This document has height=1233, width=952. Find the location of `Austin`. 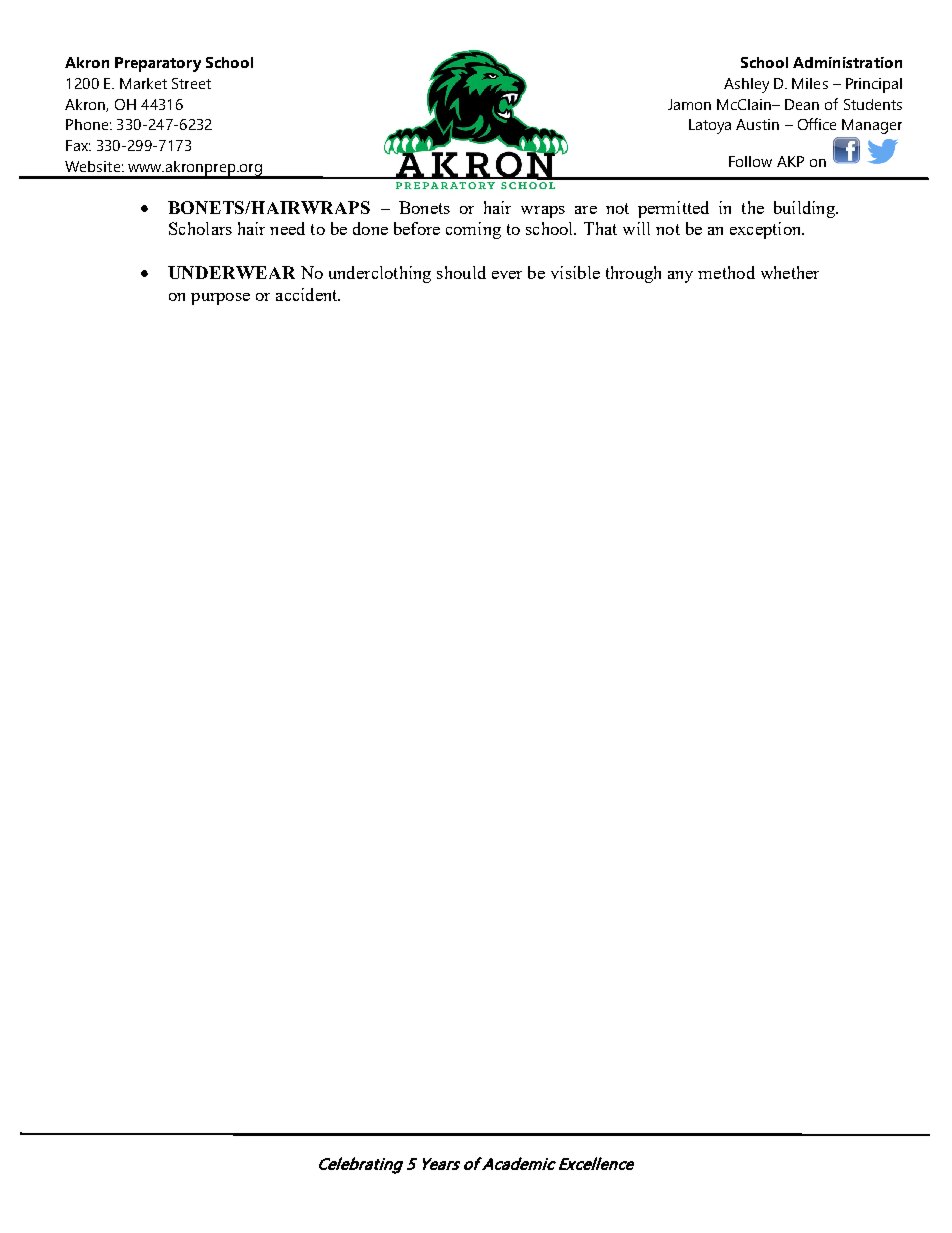

Austin is located at coordinates (757, 124).
